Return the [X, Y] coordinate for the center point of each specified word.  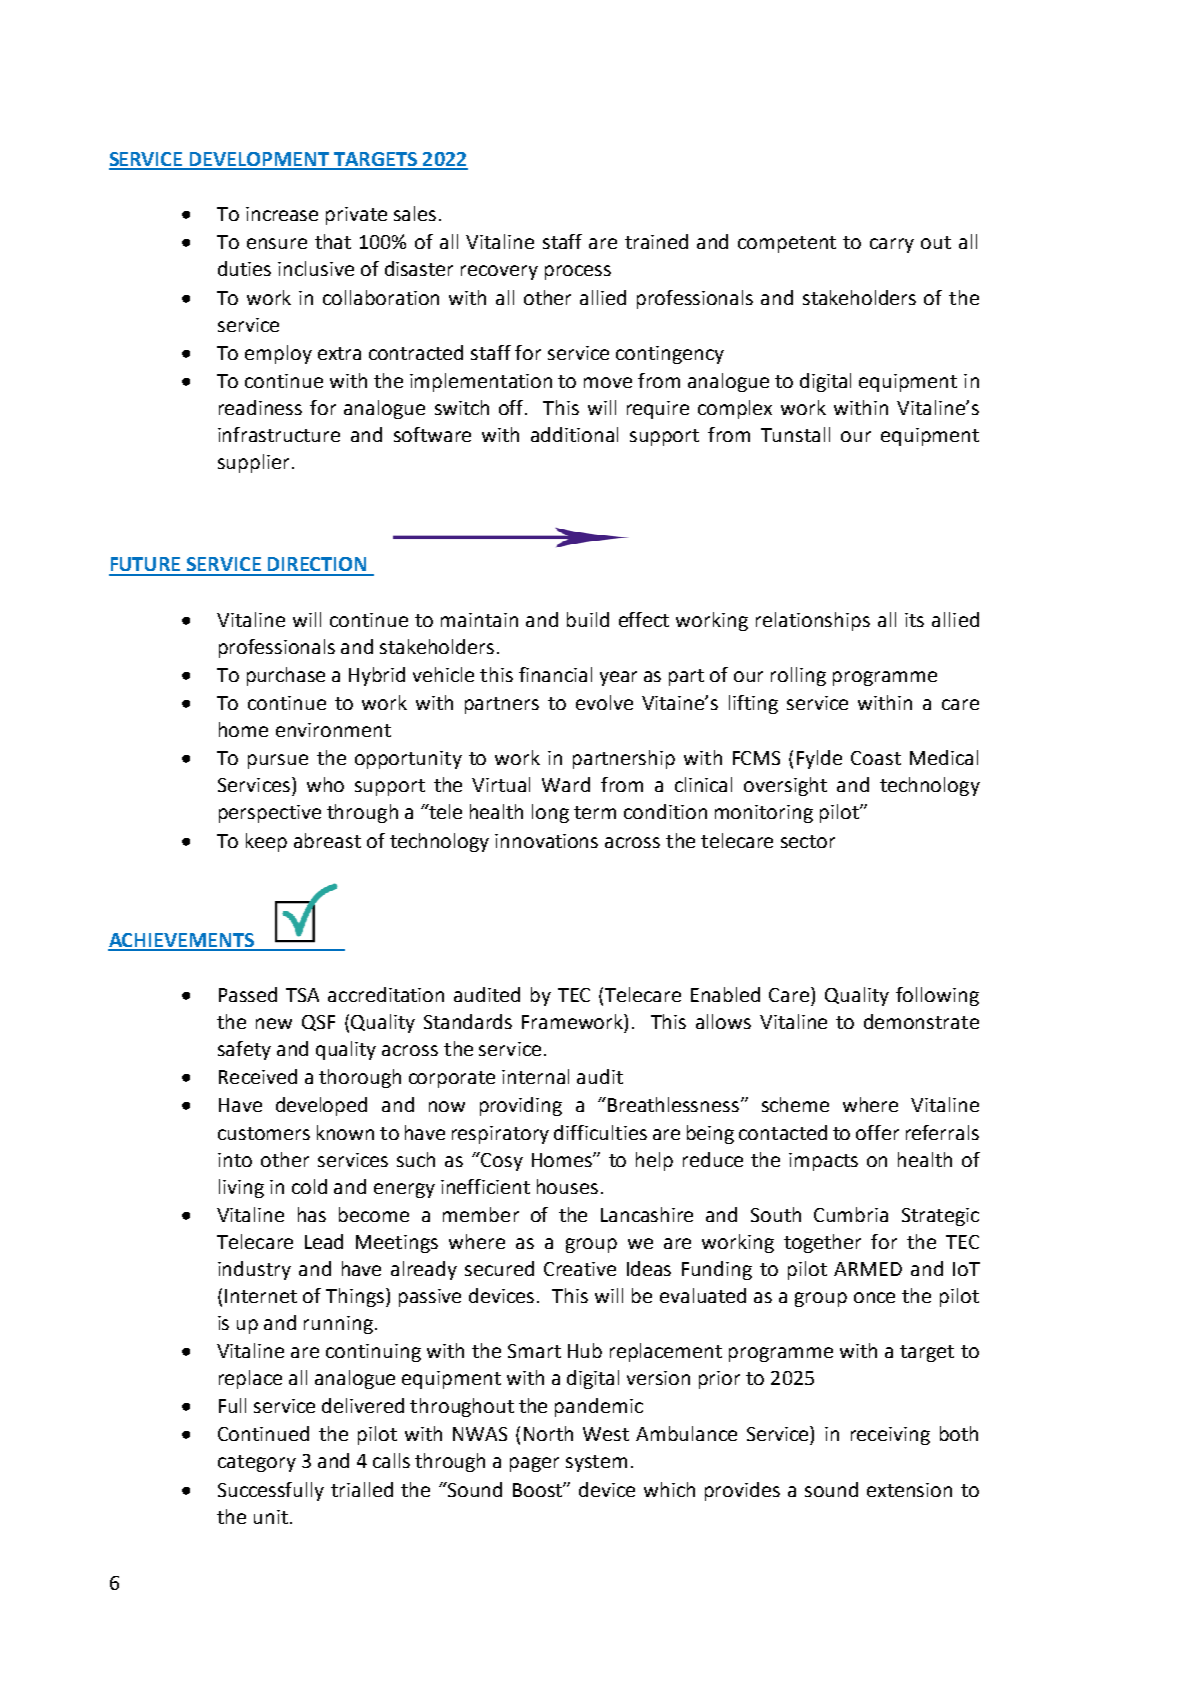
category [257, 1463]
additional [574, 434]
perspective [270, 814]
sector [808, 841]
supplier [253, 463]
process [578, 272]
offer [877, 1132]
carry [892, 245]
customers [264, 1133]
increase [282, 214]
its [914, 620]
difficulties [600, 1132]
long [550, 813]
